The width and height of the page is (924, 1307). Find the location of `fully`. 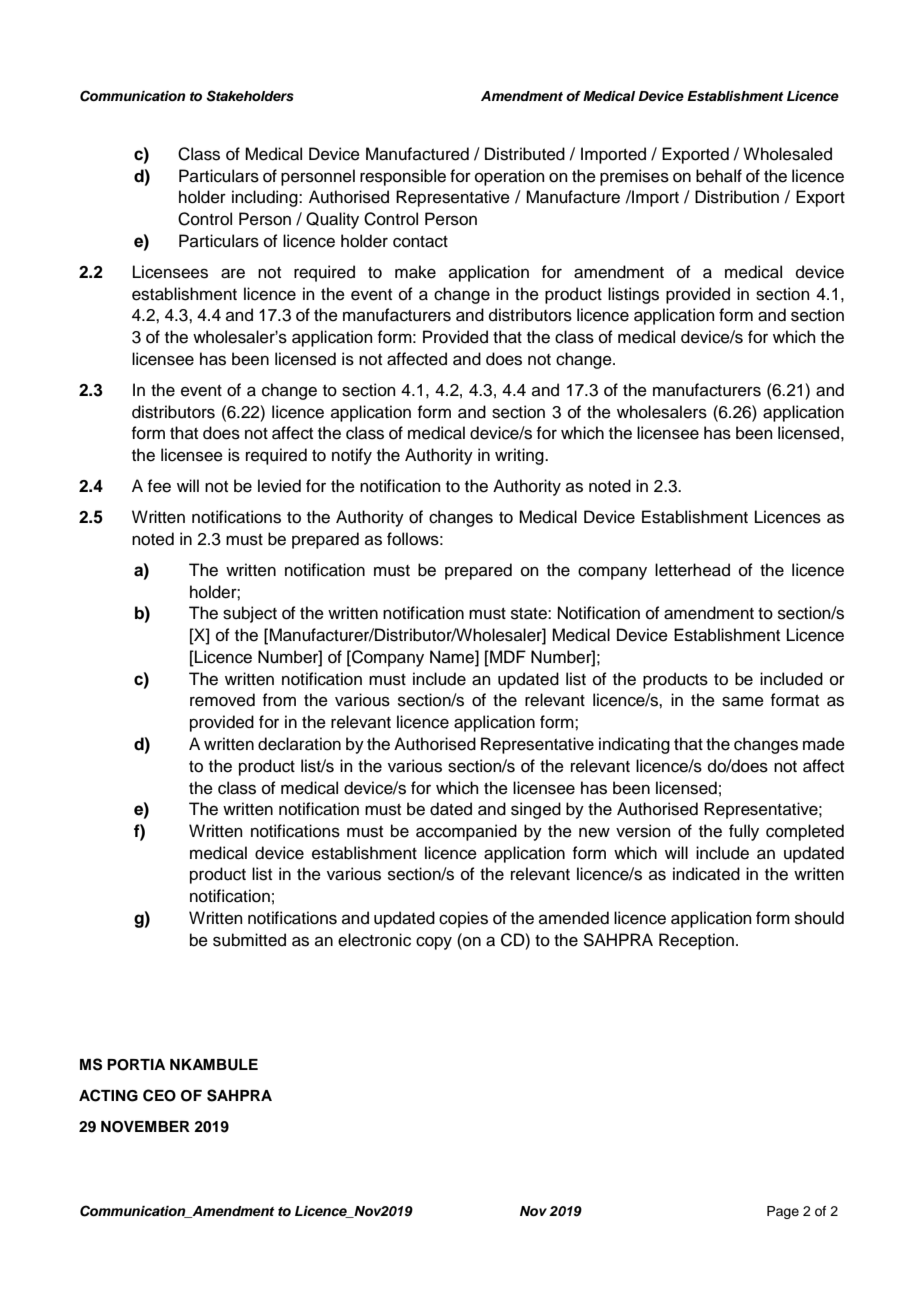

fully is located at coordinates (744, 832).
